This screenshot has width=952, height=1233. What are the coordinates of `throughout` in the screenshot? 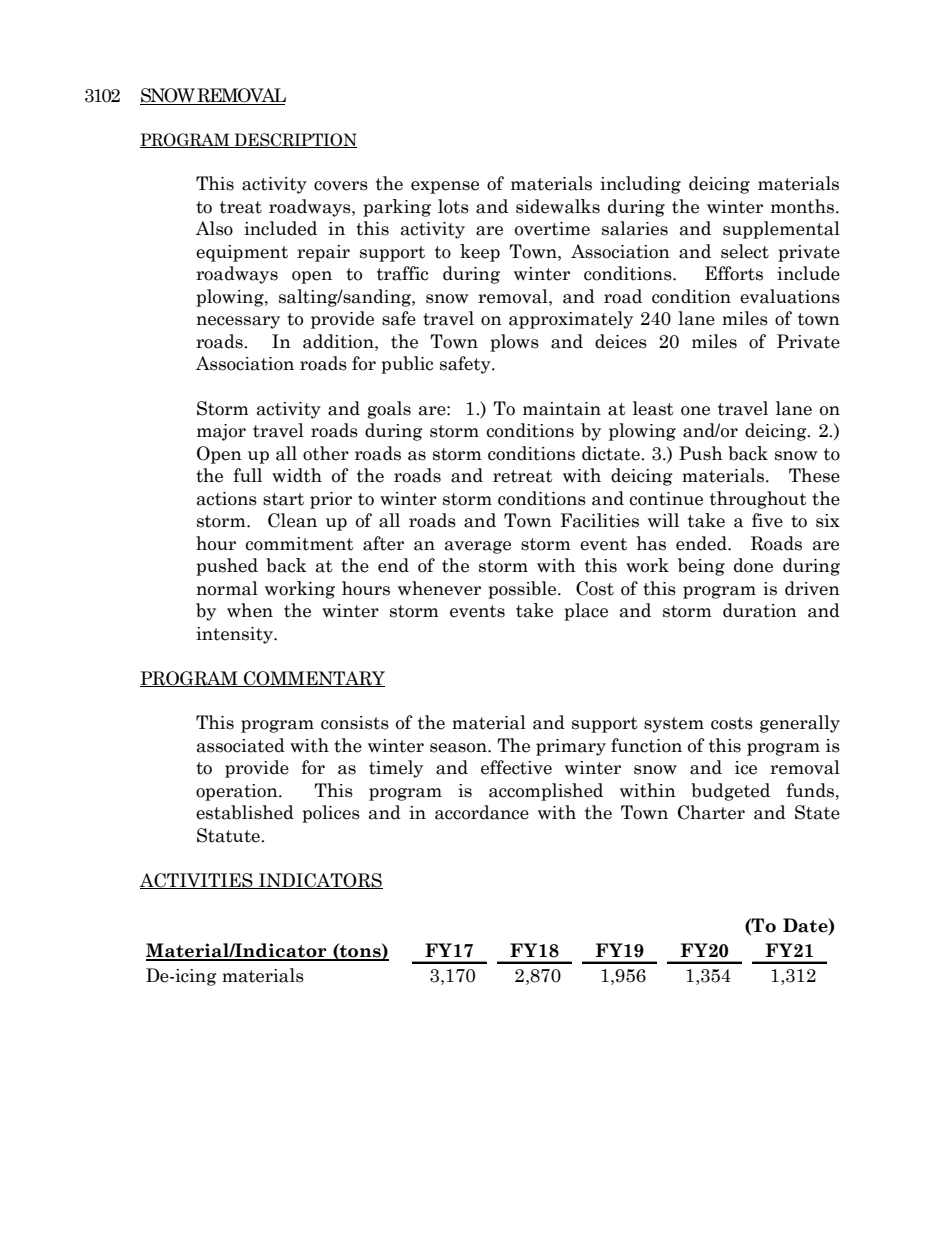 It's located at (758, 500).
